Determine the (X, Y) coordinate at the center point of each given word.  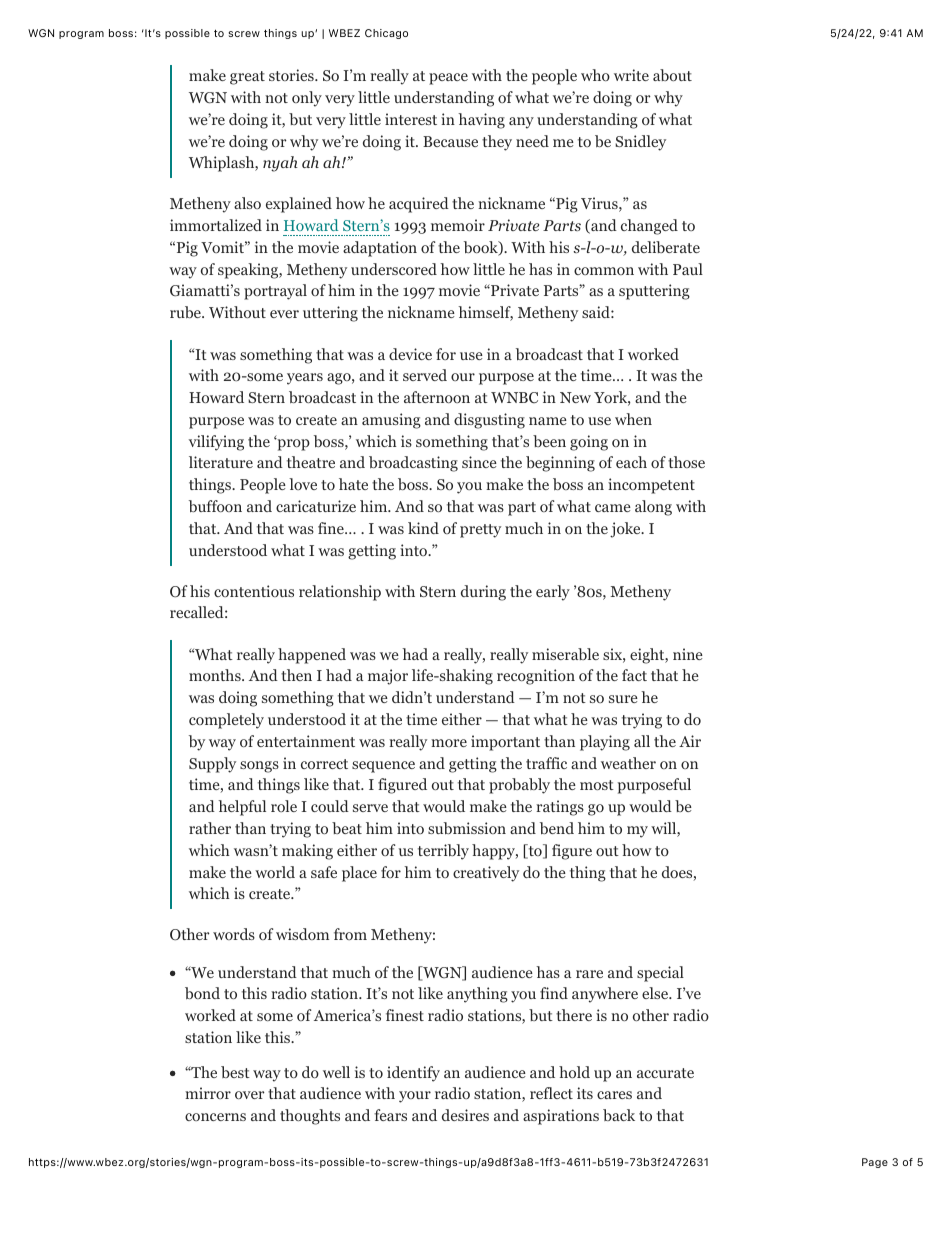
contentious (254, 591)
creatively (486, 874)
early (553, 593)
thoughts (310, 1117)
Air (690, 741)
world (275, 872)
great (247, 78)
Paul (688, 269)
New (575, 397)
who (595, 75)
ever (284, 314)
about (672, 75)
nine (688, 654)
